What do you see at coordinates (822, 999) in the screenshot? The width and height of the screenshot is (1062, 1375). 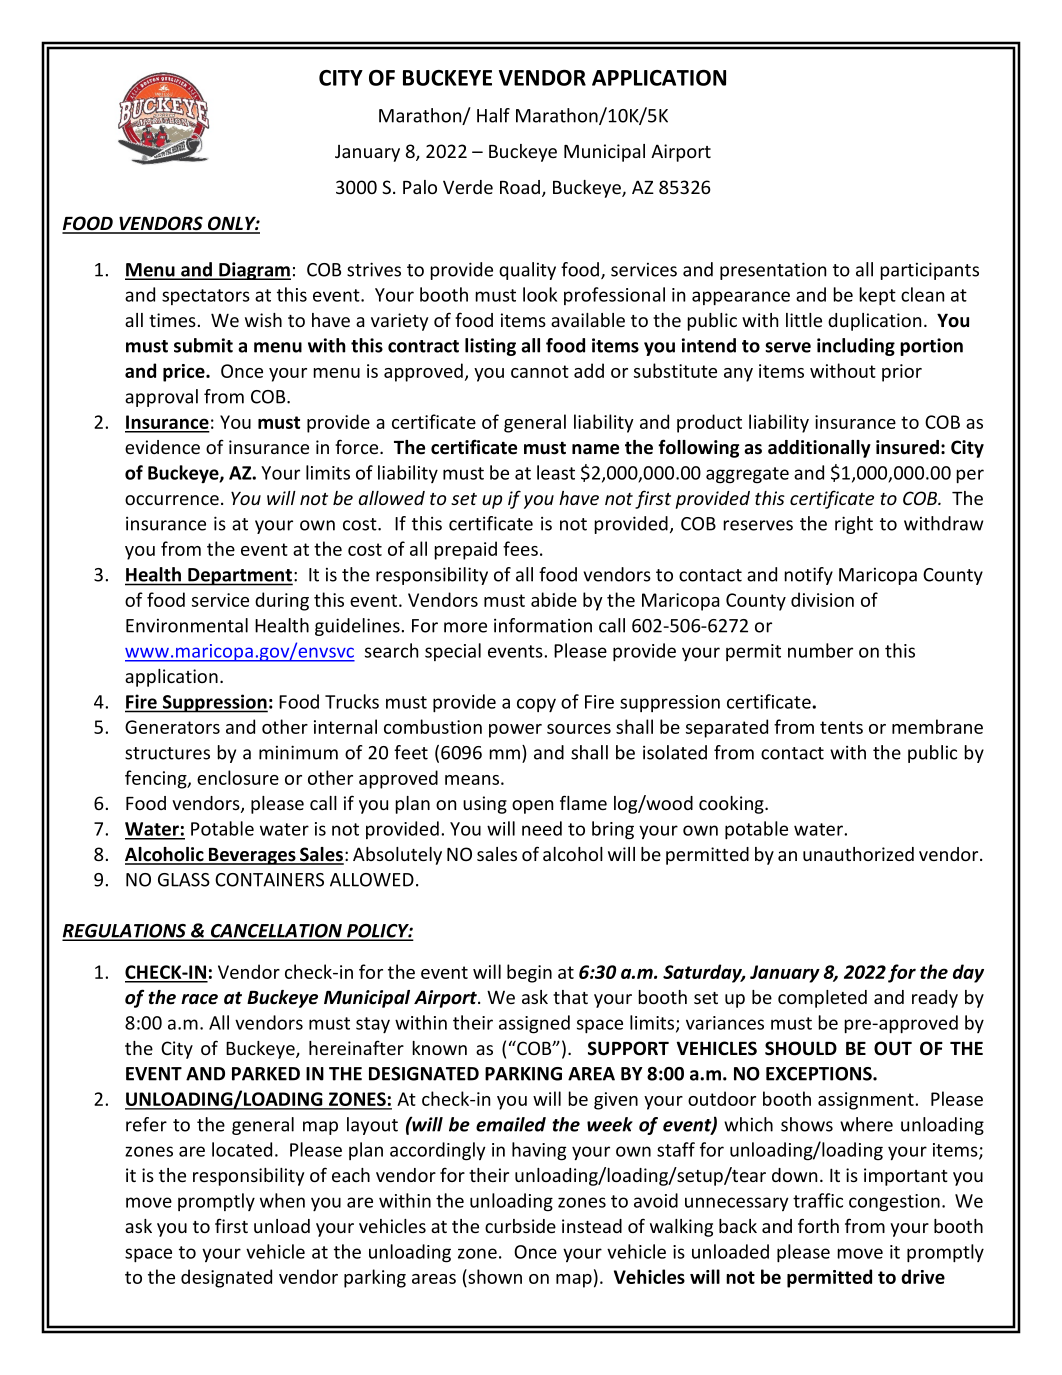 I see `completed` at bounding box center [822, 999].
